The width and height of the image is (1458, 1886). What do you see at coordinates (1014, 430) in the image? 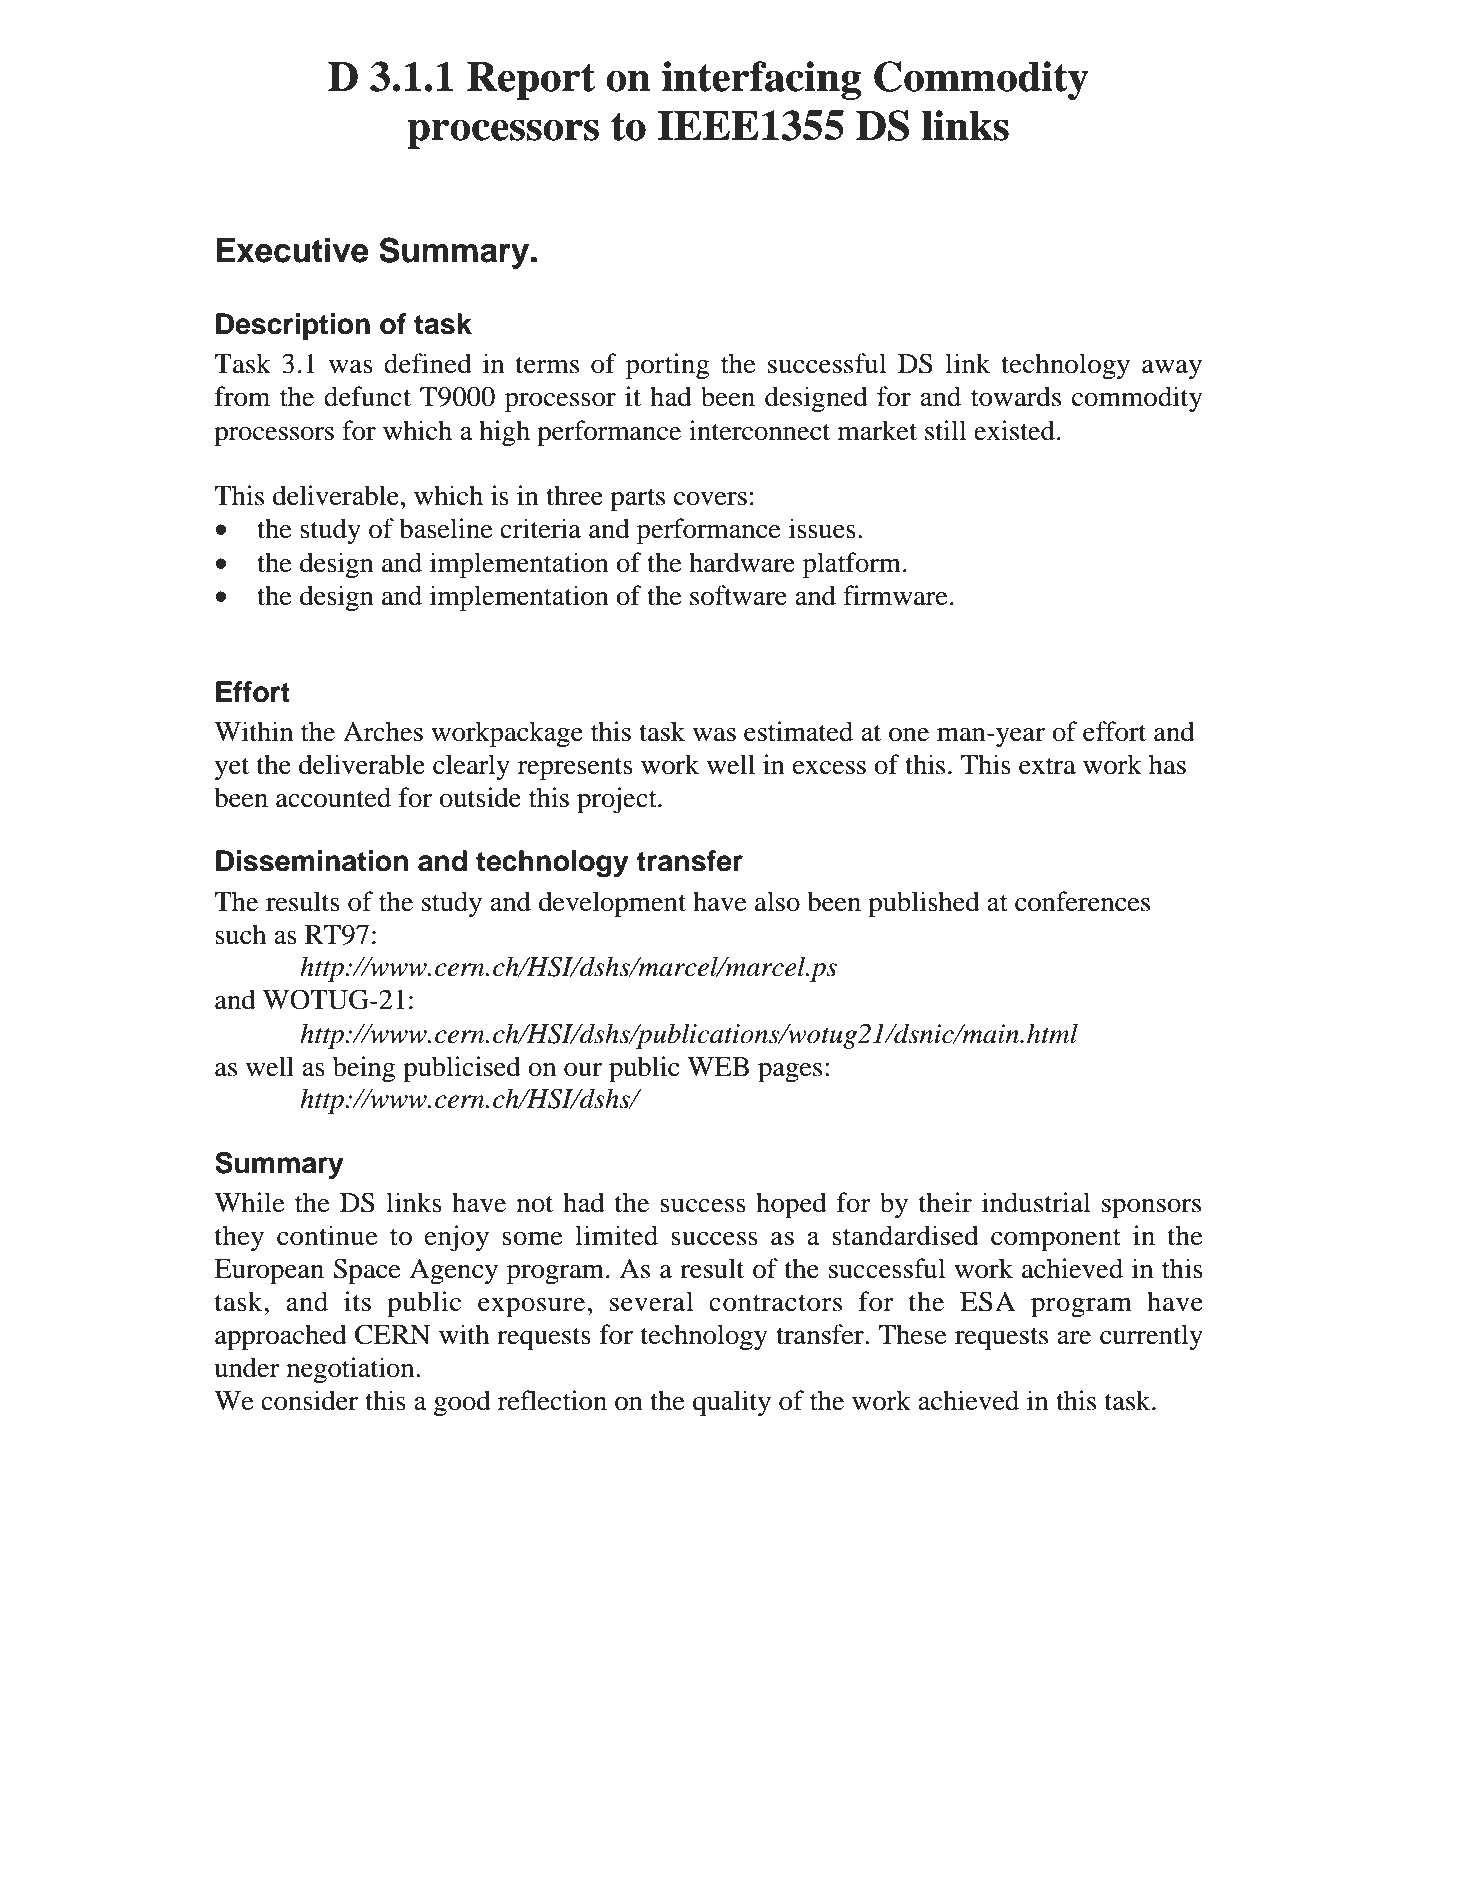
I see `existed` at bounding box center [1014, 430].
